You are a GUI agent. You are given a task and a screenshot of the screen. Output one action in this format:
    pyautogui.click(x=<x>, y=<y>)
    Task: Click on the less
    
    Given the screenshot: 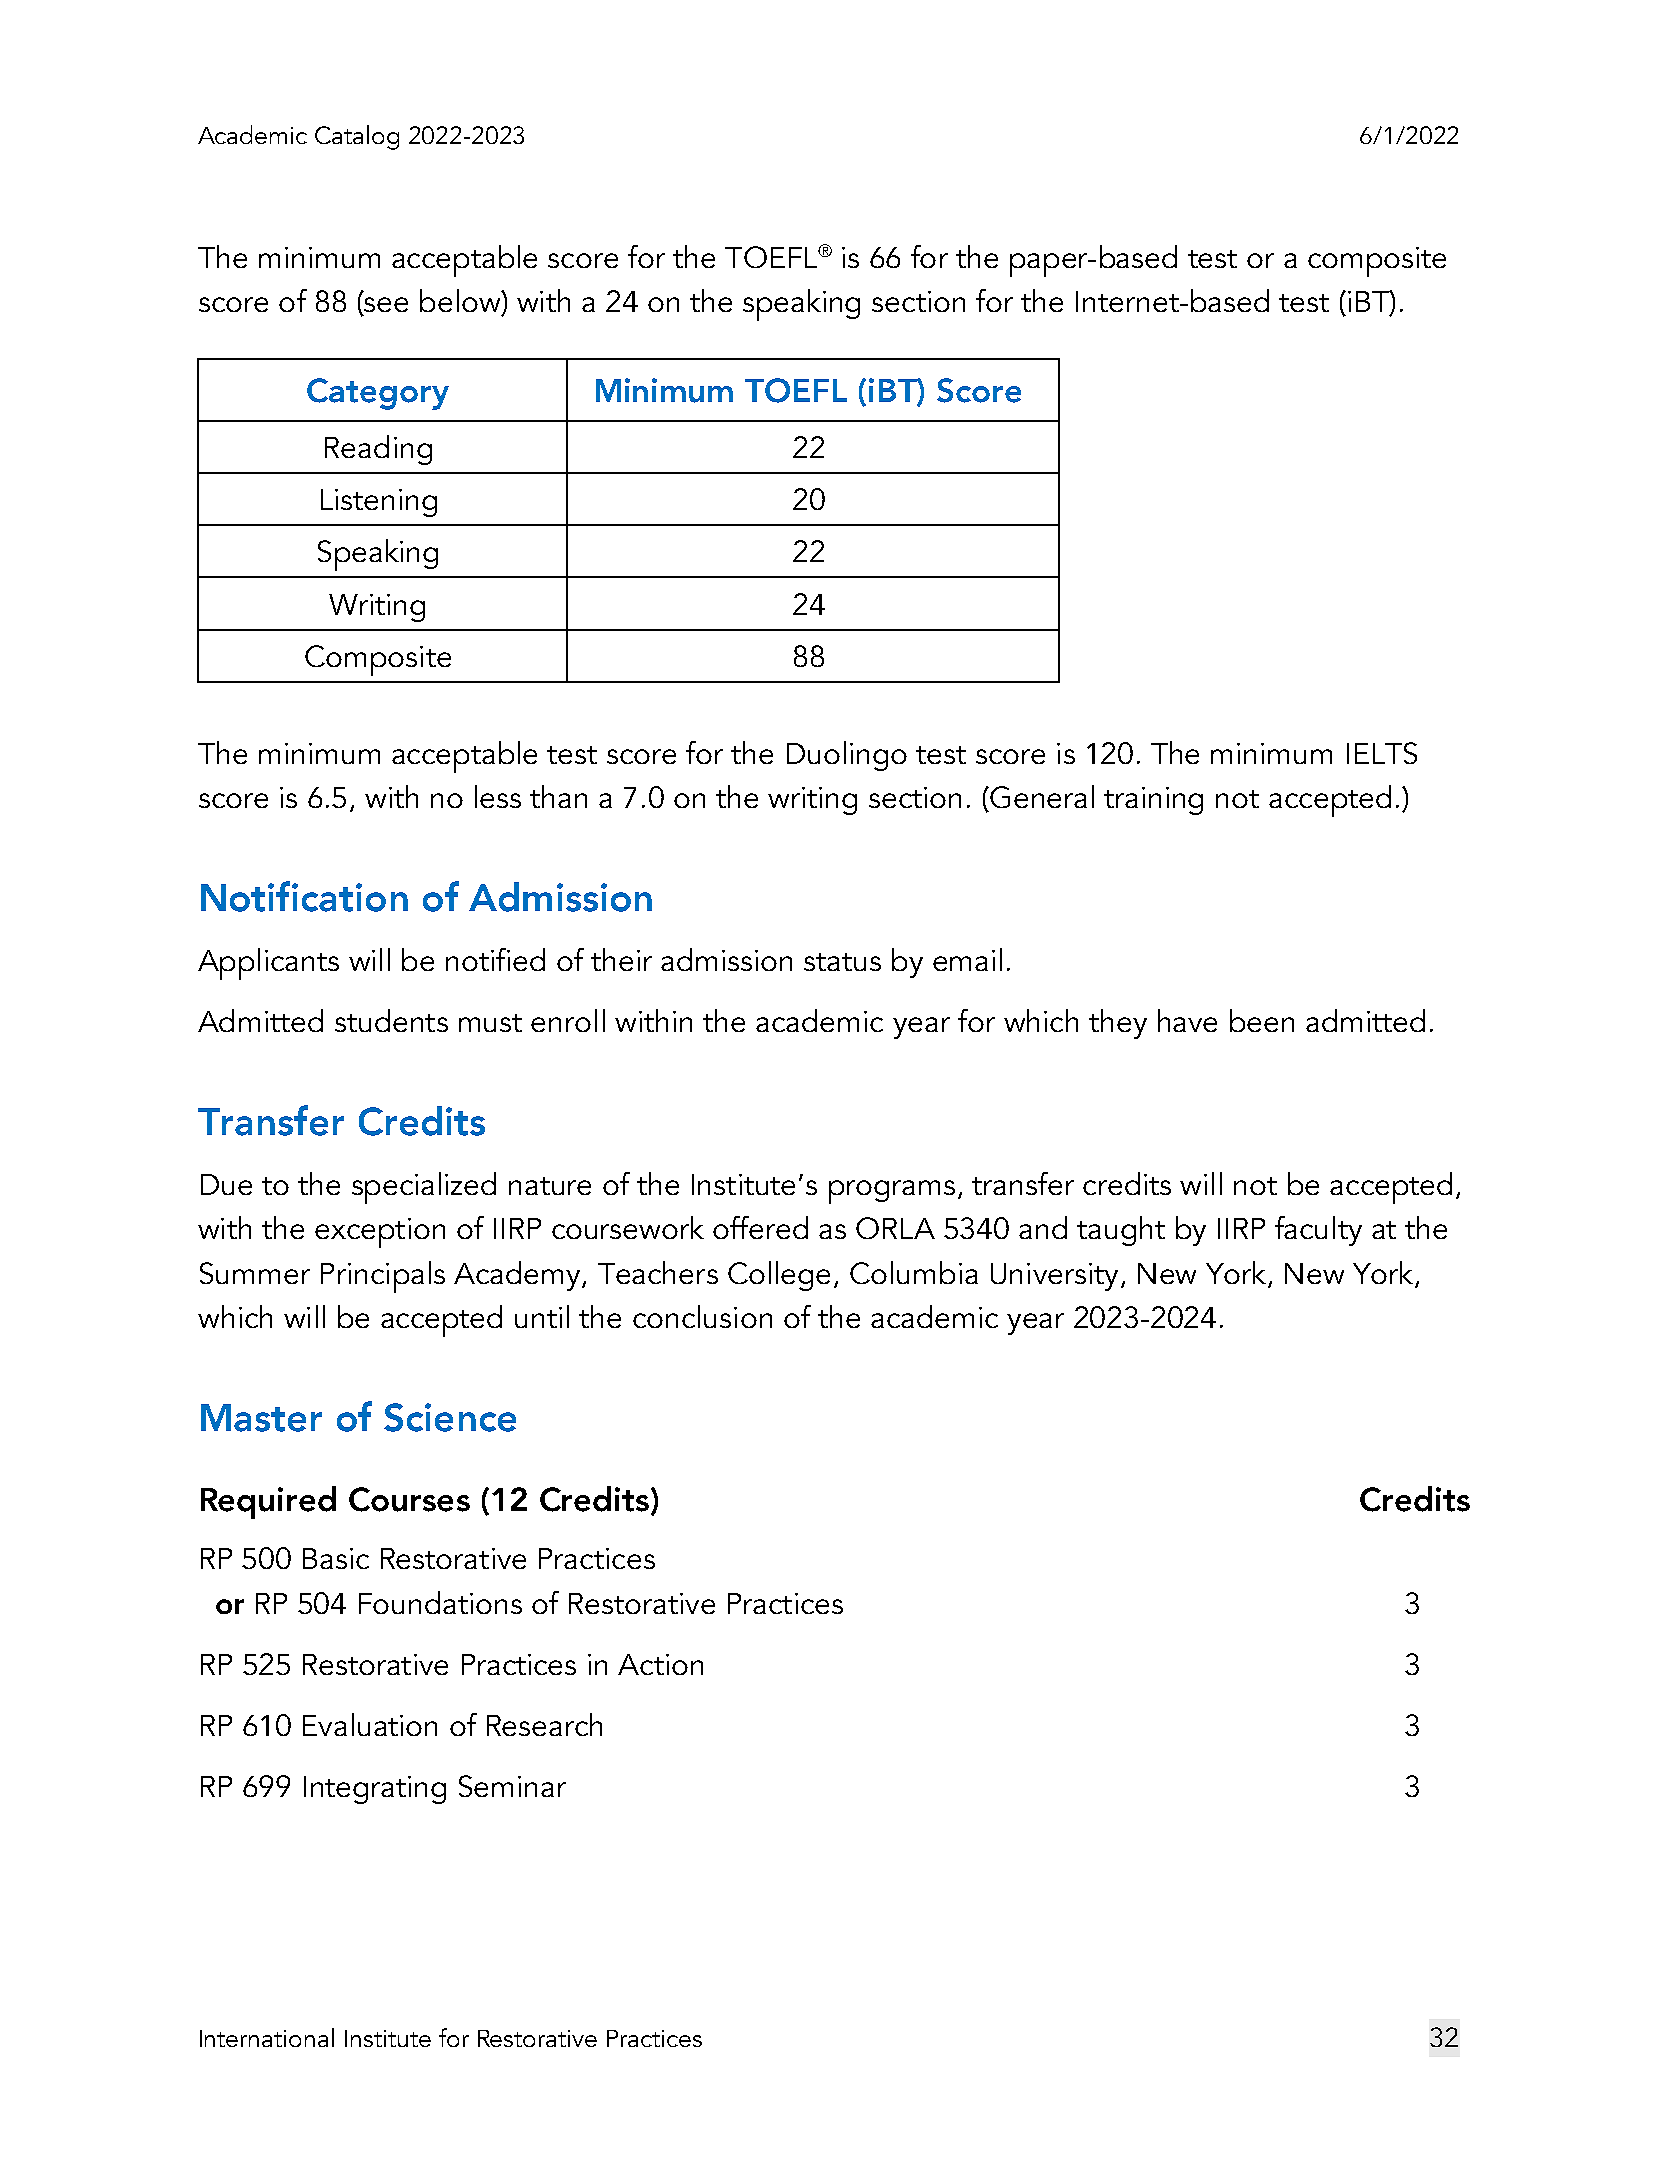 What is the action you would take?
    pyautogui.click(x=498, y=796)
